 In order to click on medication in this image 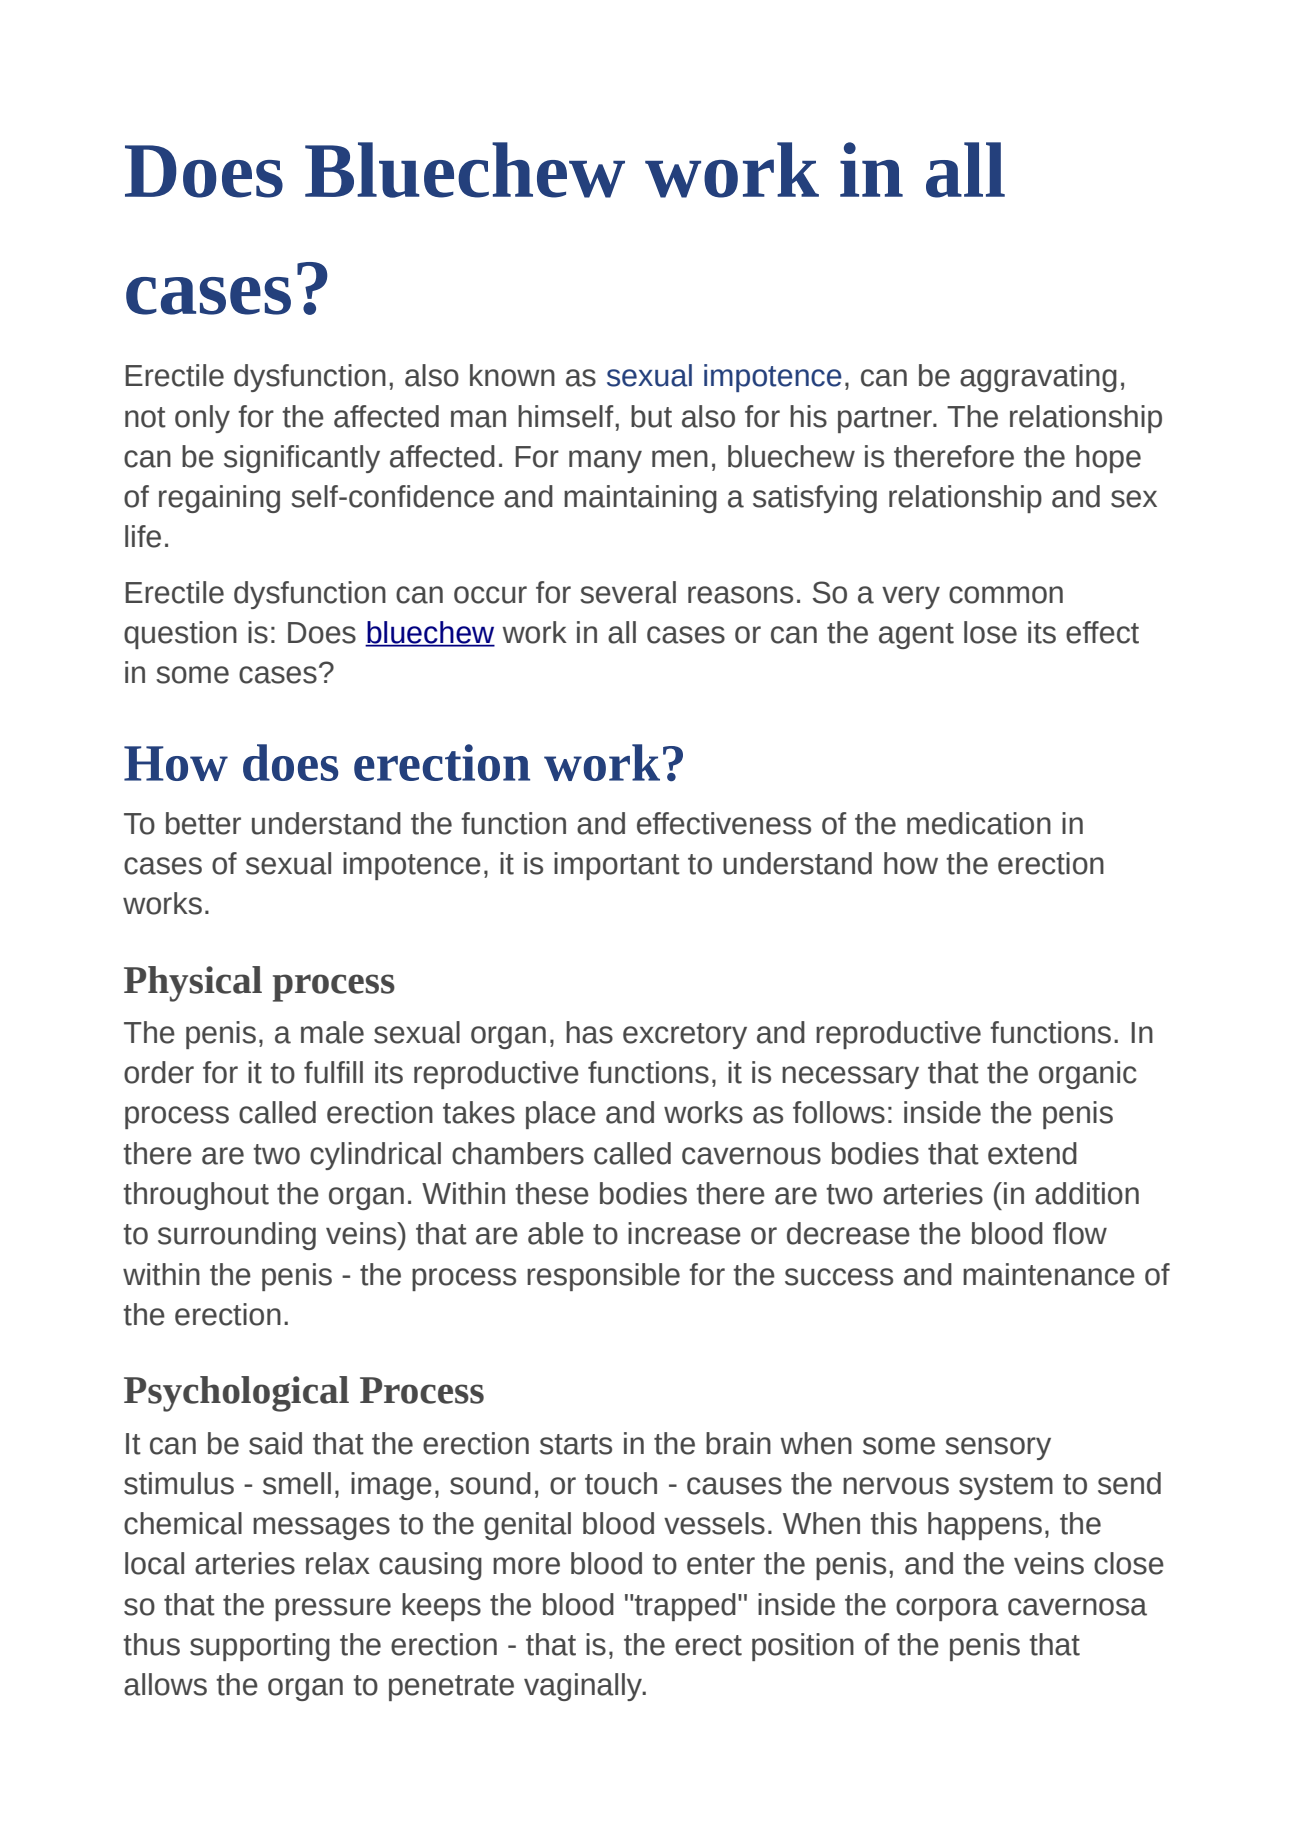, I will do `click(979, 823)`.
